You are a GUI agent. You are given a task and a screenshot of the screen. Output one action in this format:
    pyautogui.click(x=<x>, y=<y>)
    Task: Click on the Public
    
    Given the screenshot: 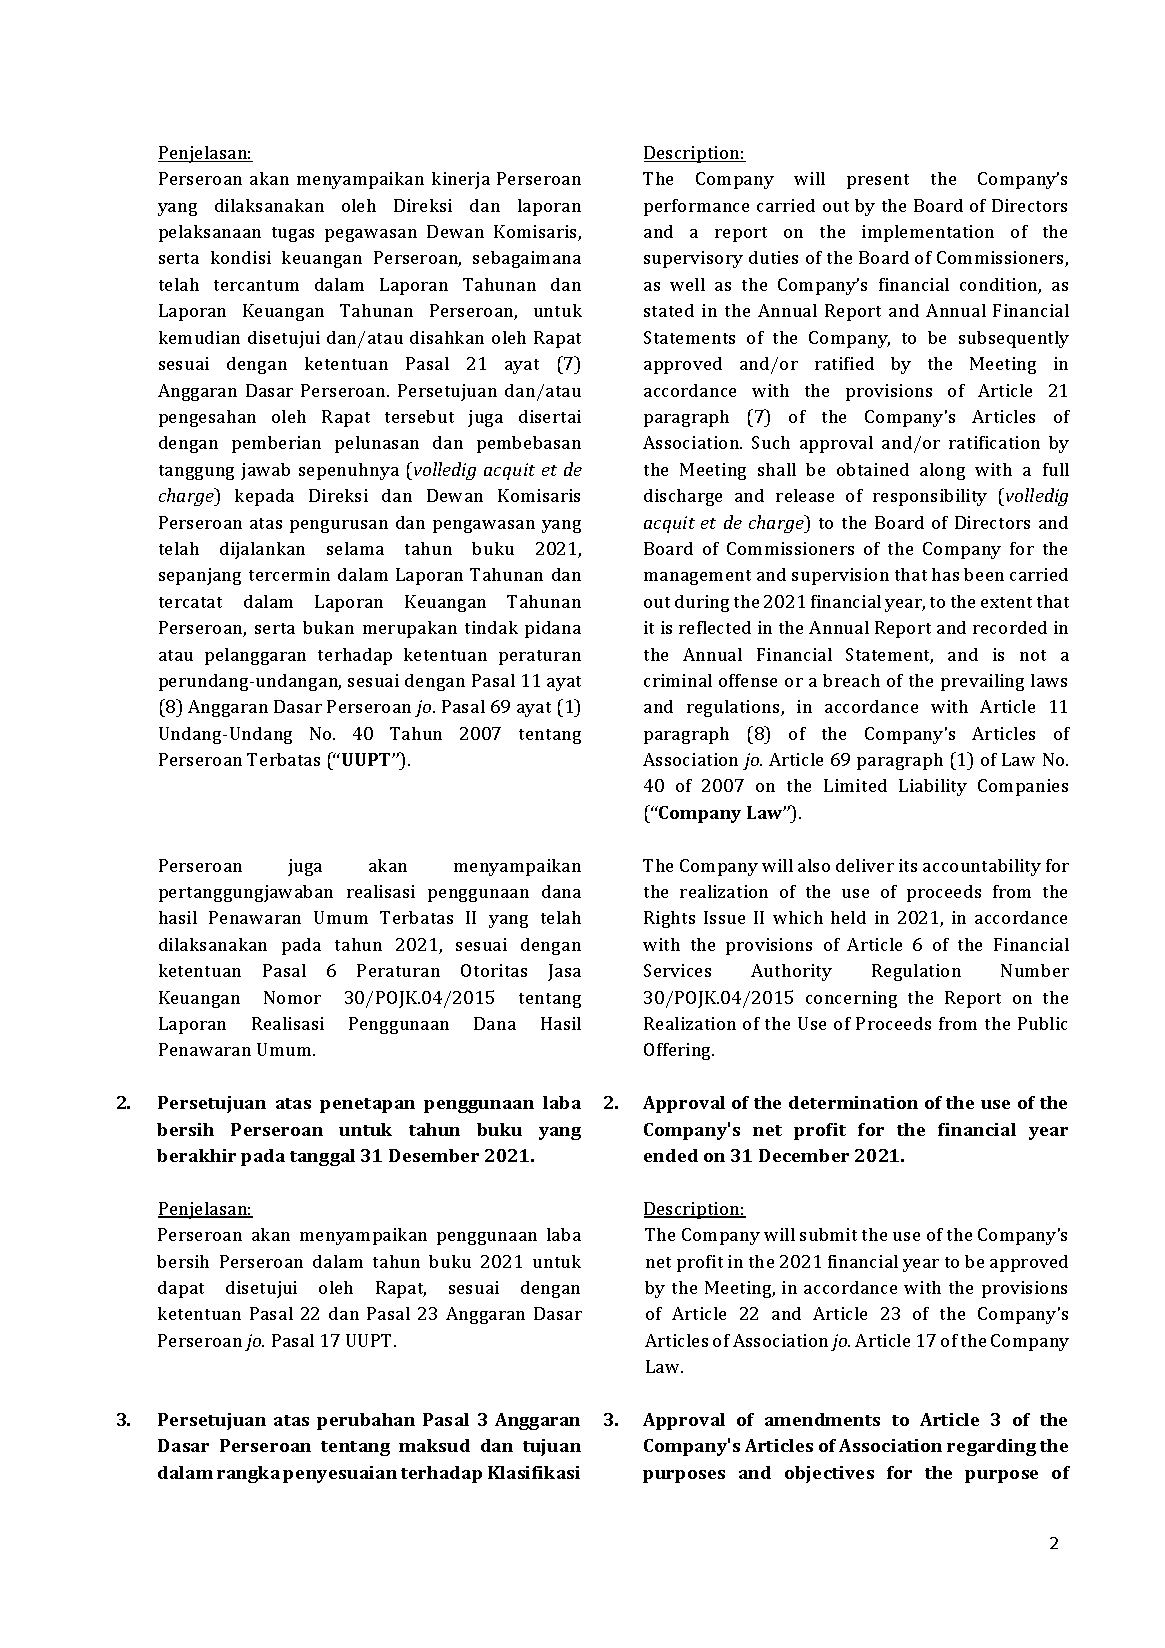 What is the action you would take?
    pyautogui.click(x=1042, y=1023)
